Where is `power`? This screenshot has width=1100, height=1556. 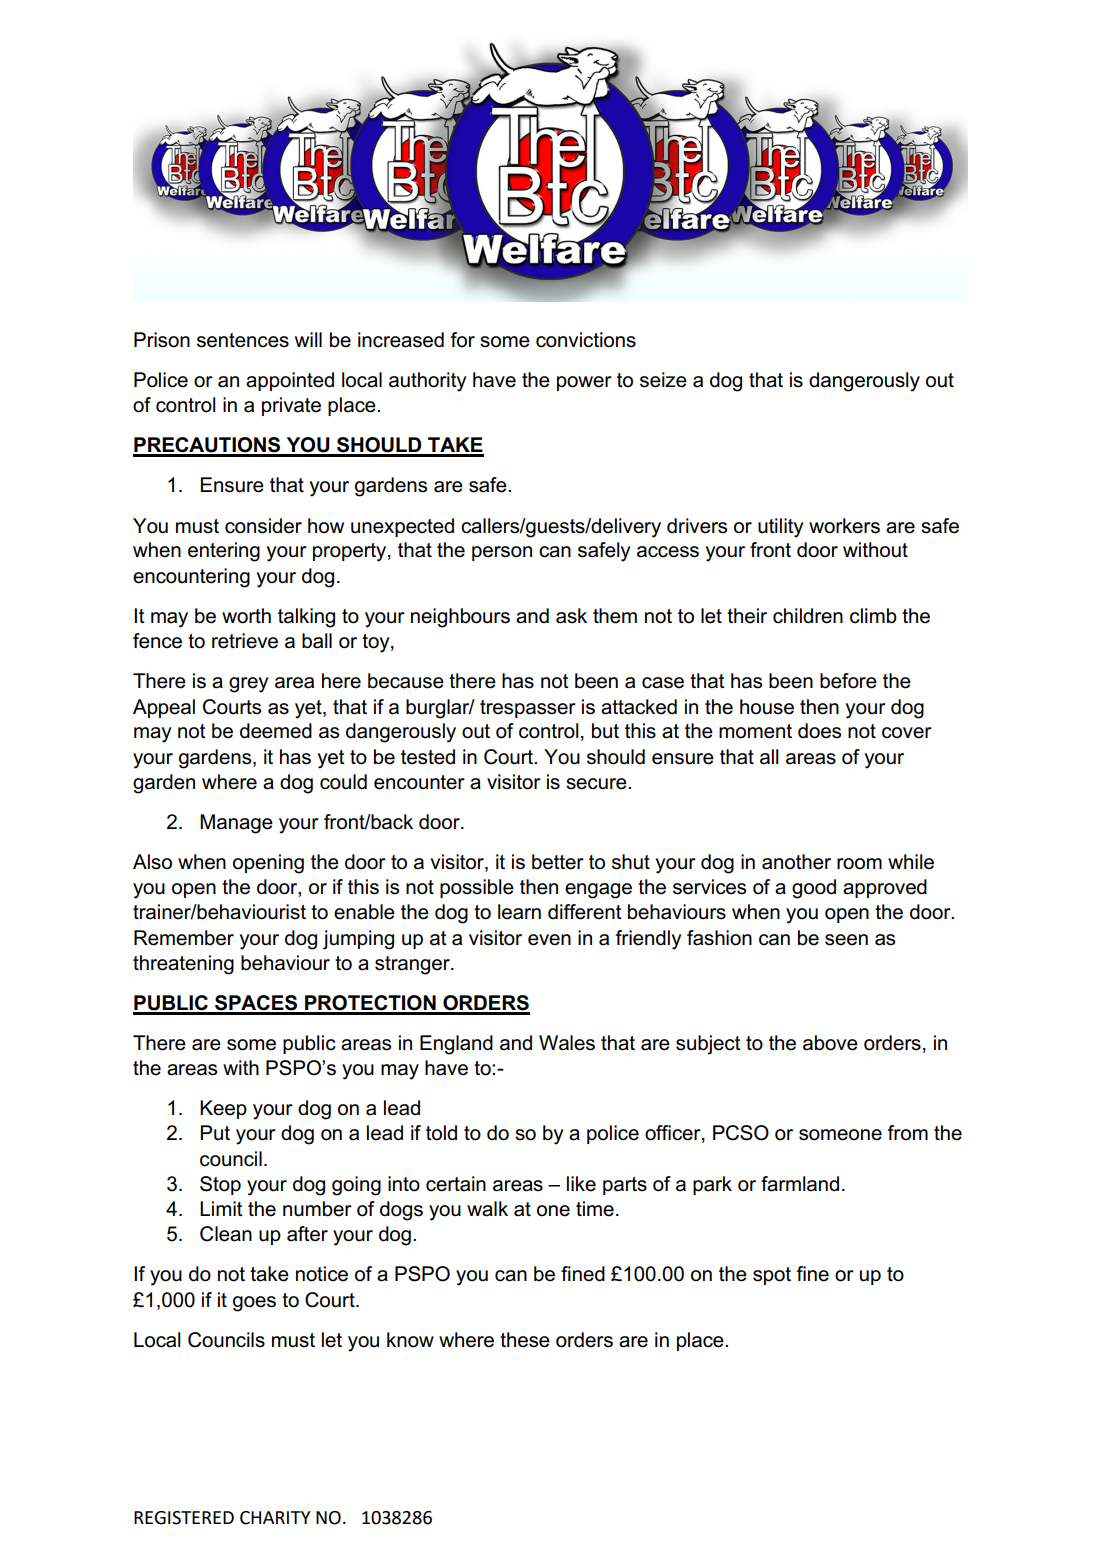
power is located at coordinates (584, 383).
